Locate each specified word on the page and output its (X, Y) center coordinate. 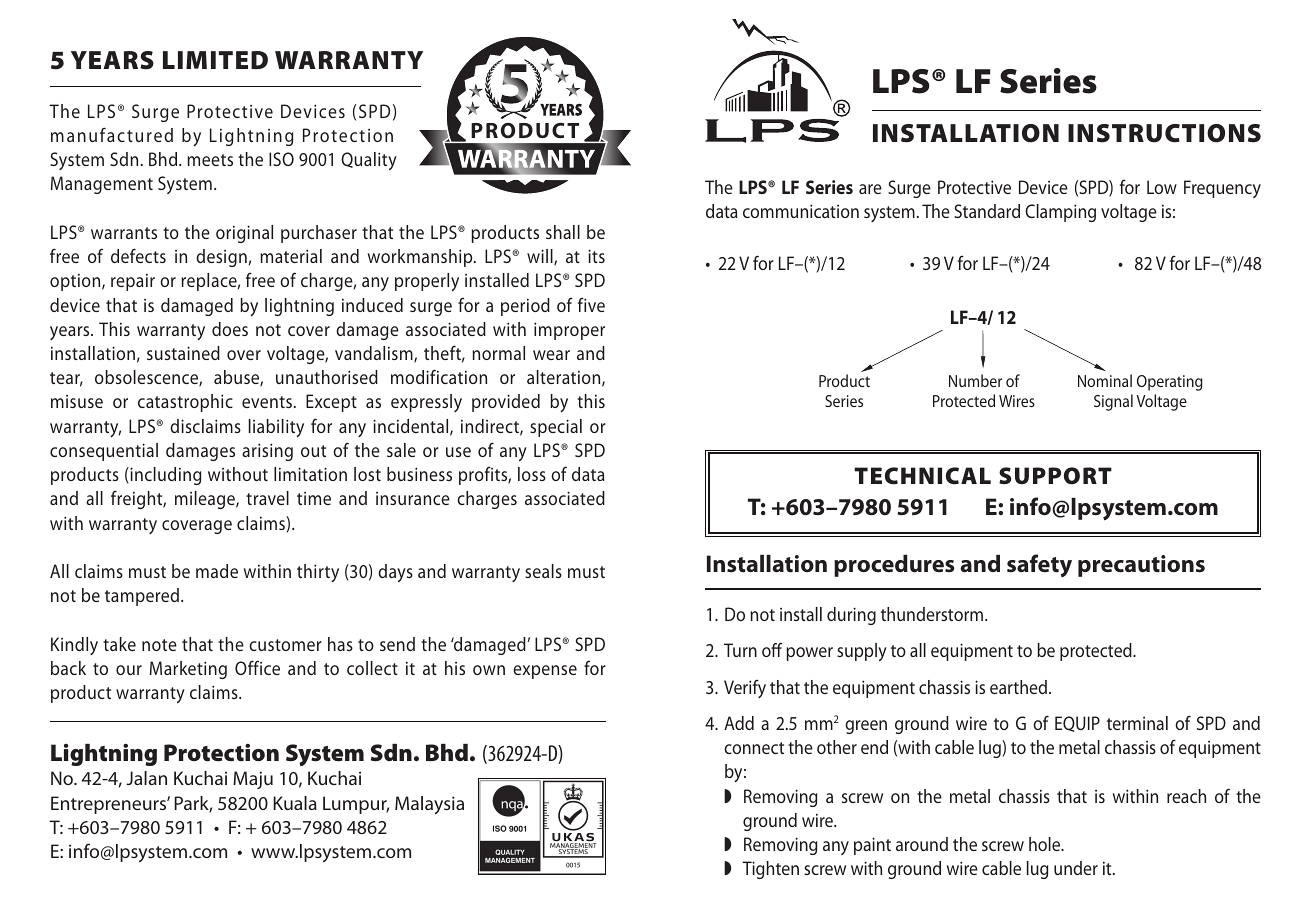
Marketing (188, 670)
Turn (740, 650)
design (221, 258)
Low (1162, 187)
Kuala (295, 803)
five (591, 305)
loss (532, 474)
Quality (369, 161)
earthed (1018, 687)
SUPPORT (1055, 476)
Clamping (1060, 213)
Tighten (770, 870)
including (164, 476)
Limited (215, 60)
